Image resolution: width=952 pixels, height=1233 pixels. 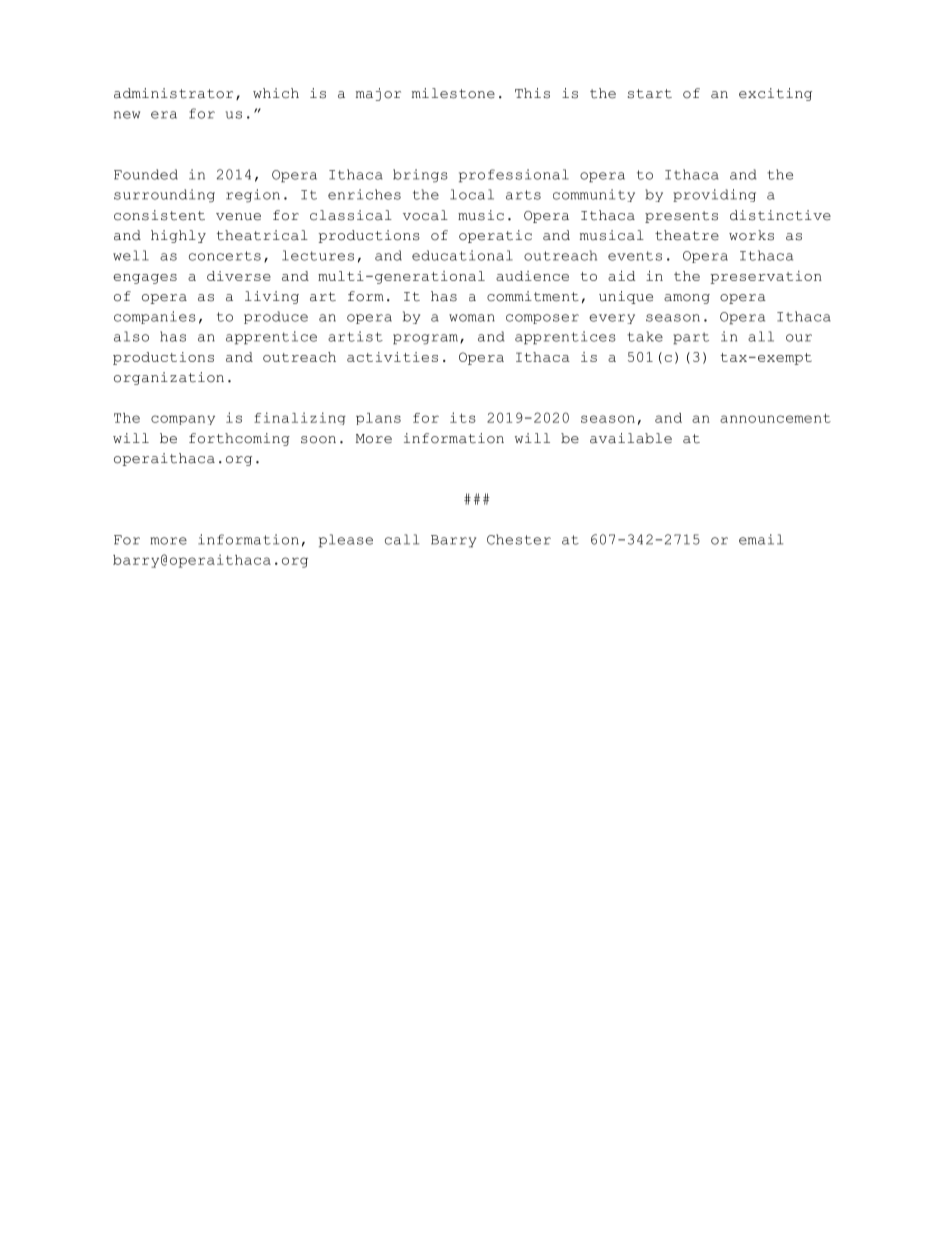 What do you see at coordinates (463, 417) in the screenshot?
I see `its` at bounding box center [463, 417].
